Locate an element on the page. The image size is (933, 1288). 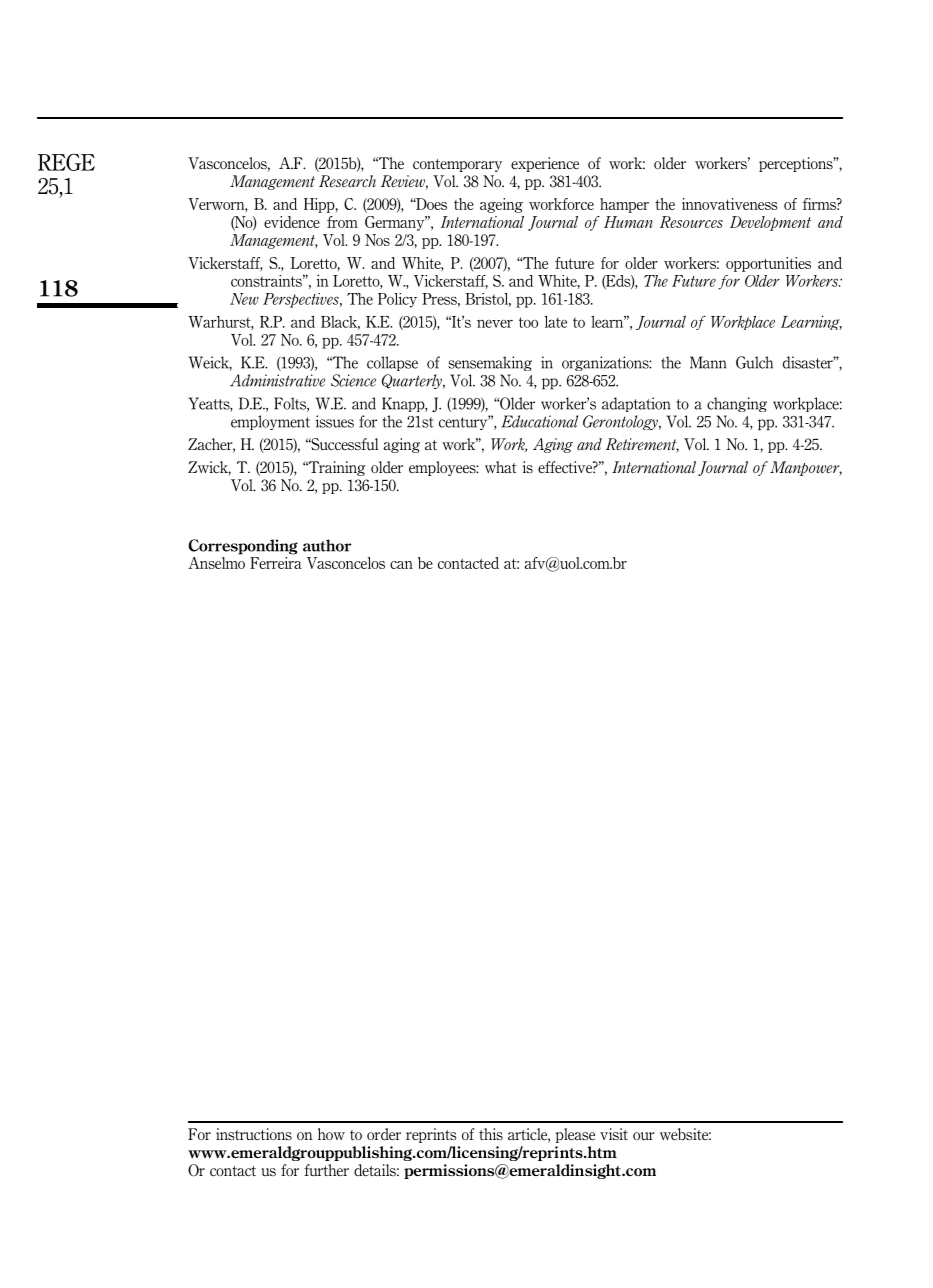
ageing is located at coordinates (501, 205).
